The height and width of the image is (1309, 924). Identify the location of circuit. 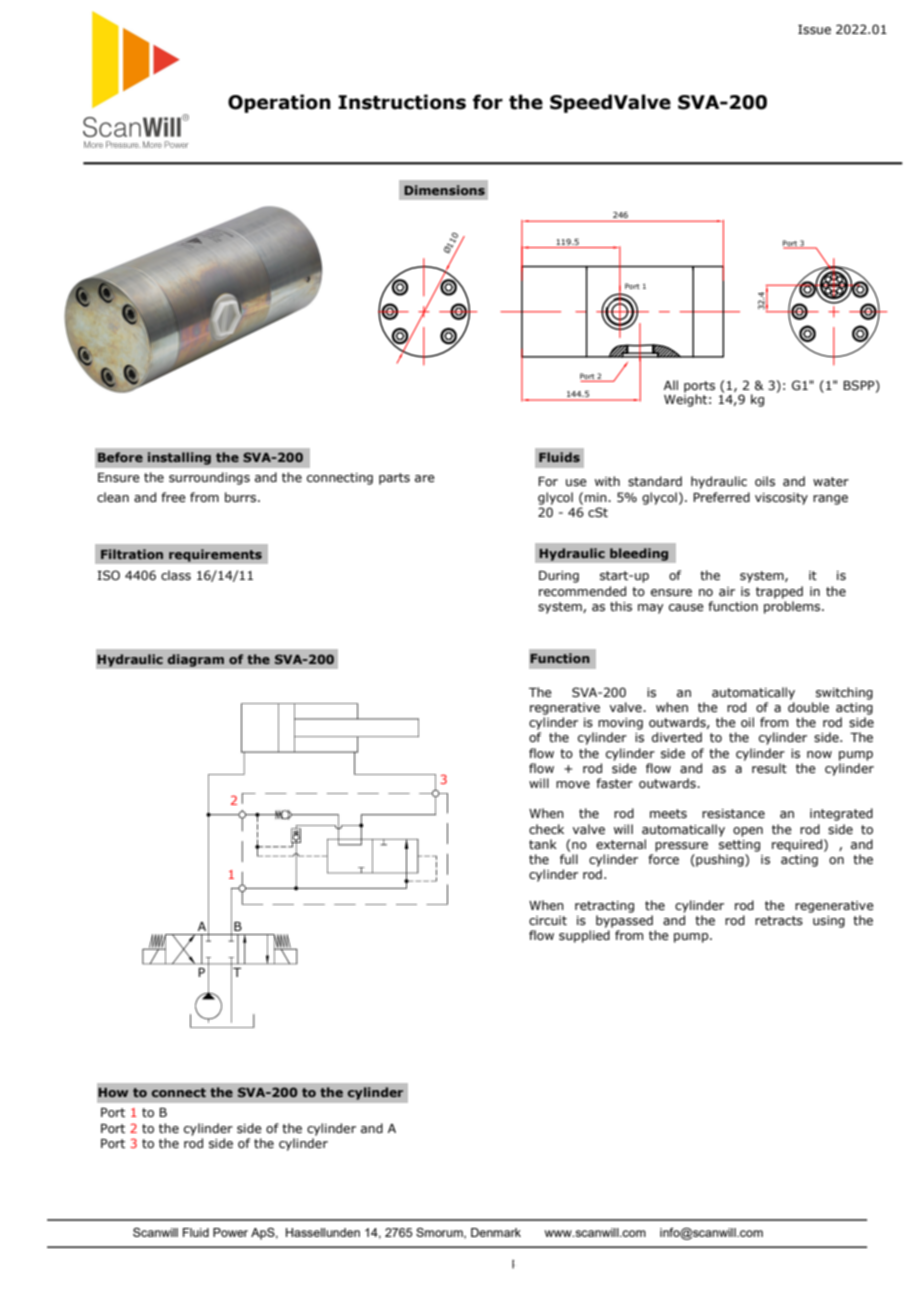
(548, 920).
